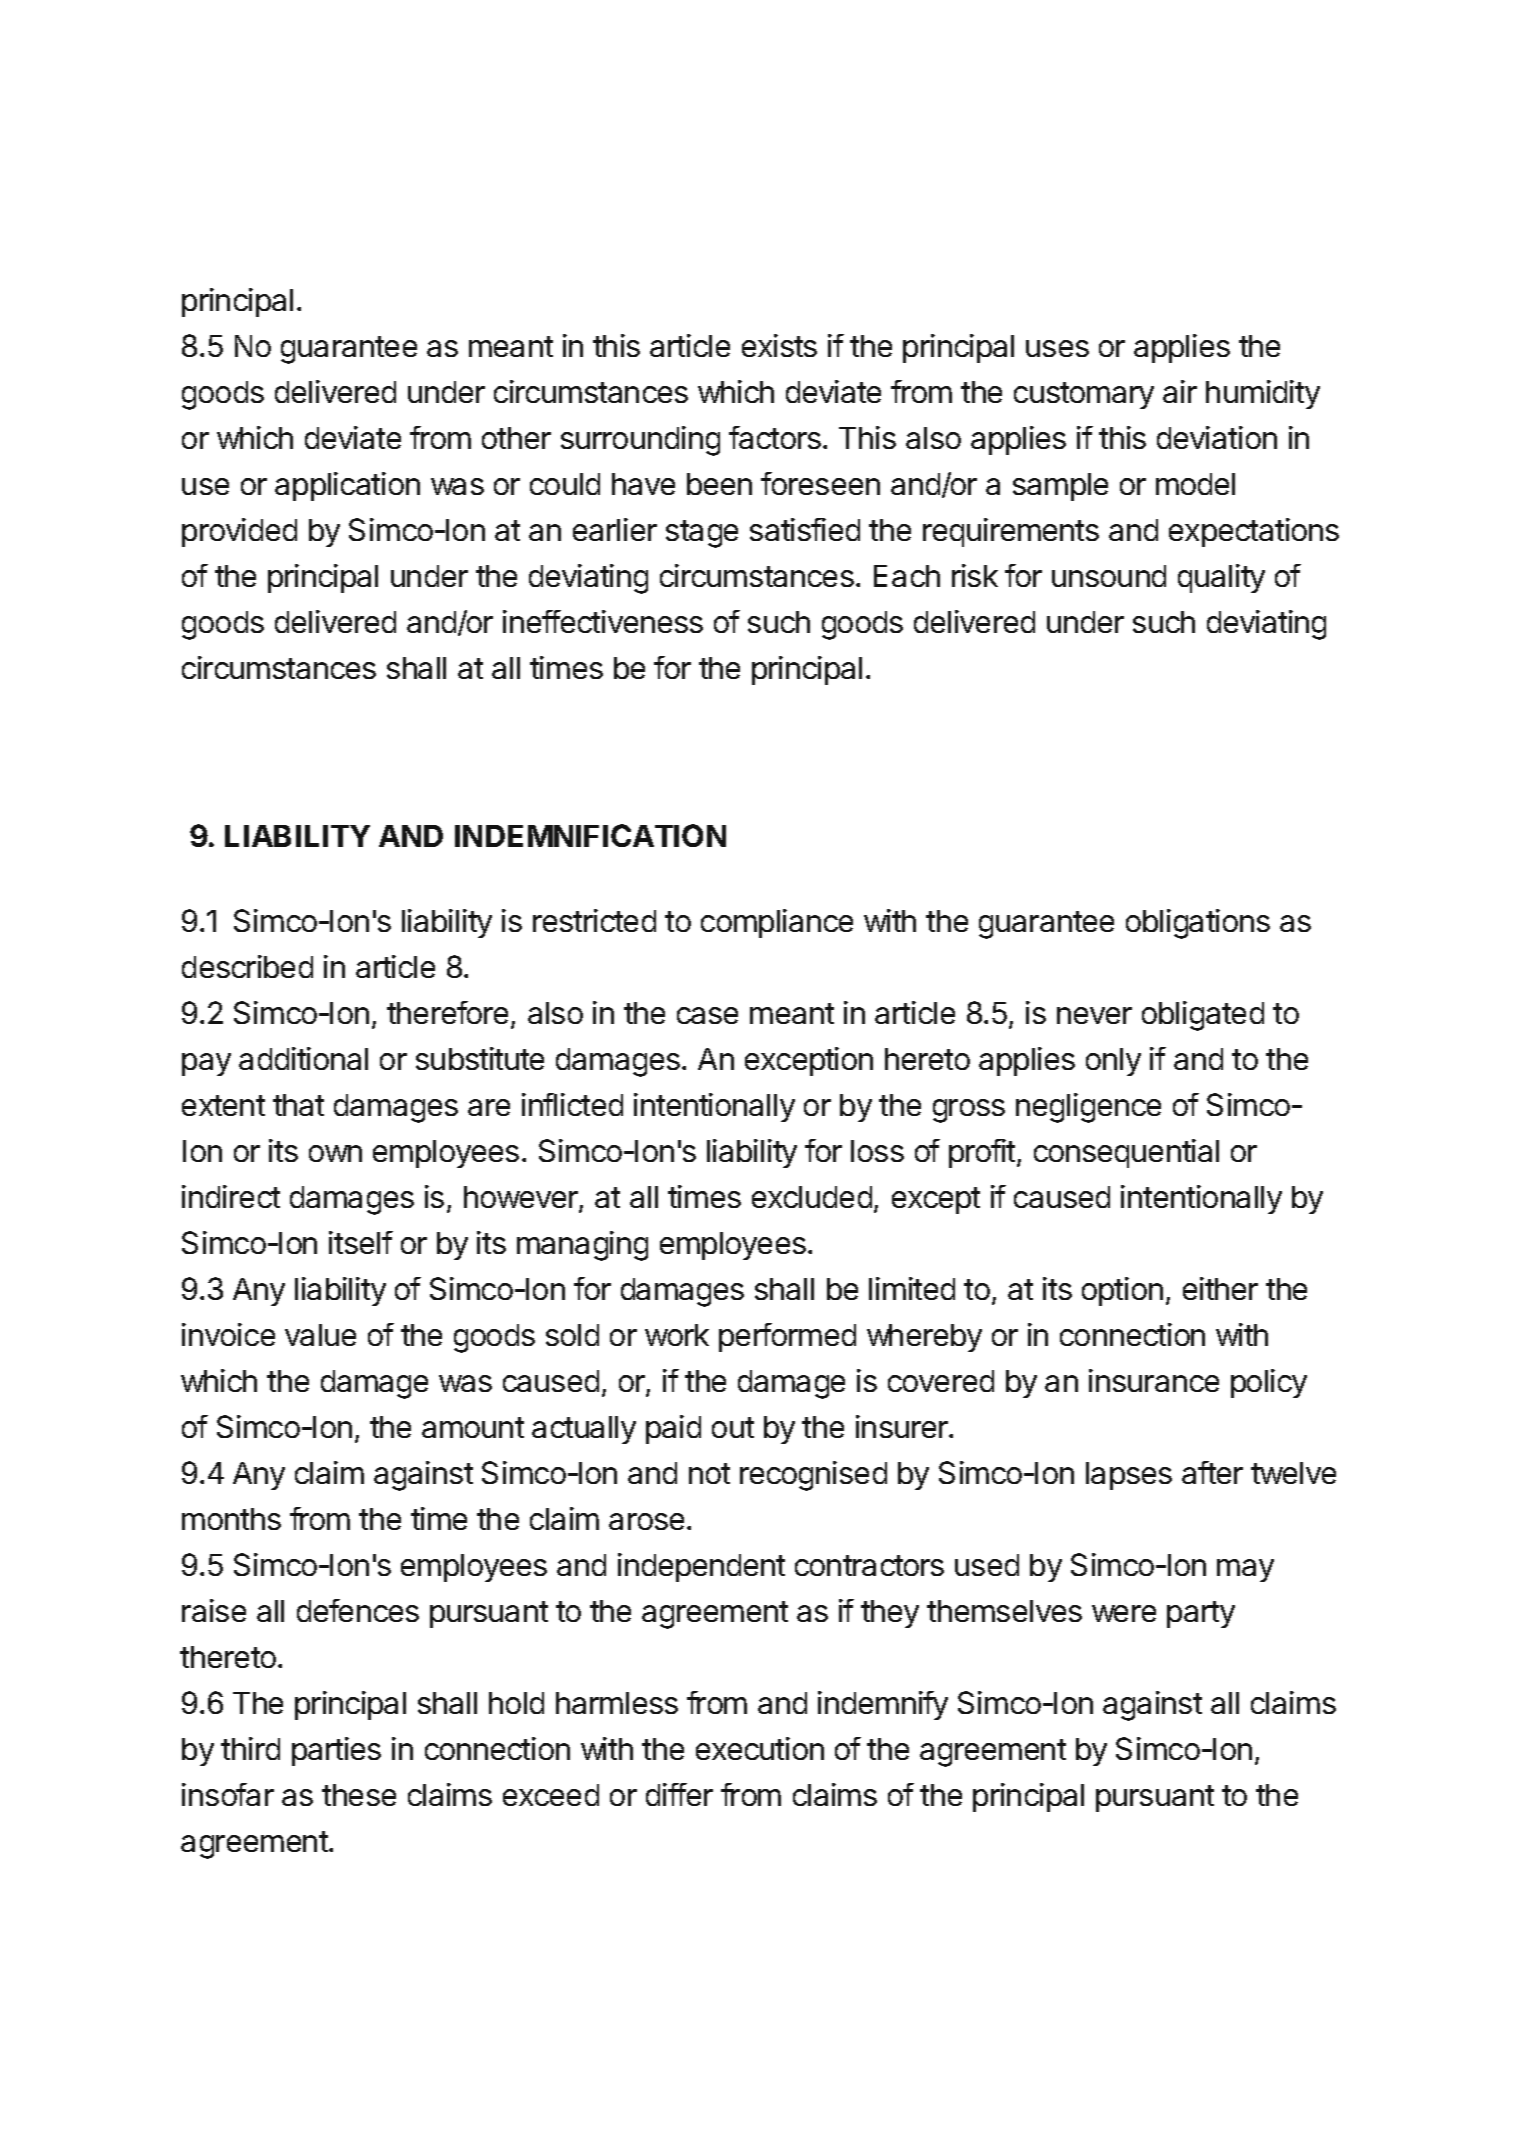 Image resolution: width=1521 pixels, height=2152 pixels. Describe the element at coordinates (347, 486) in the image. I see `application` at that location.
